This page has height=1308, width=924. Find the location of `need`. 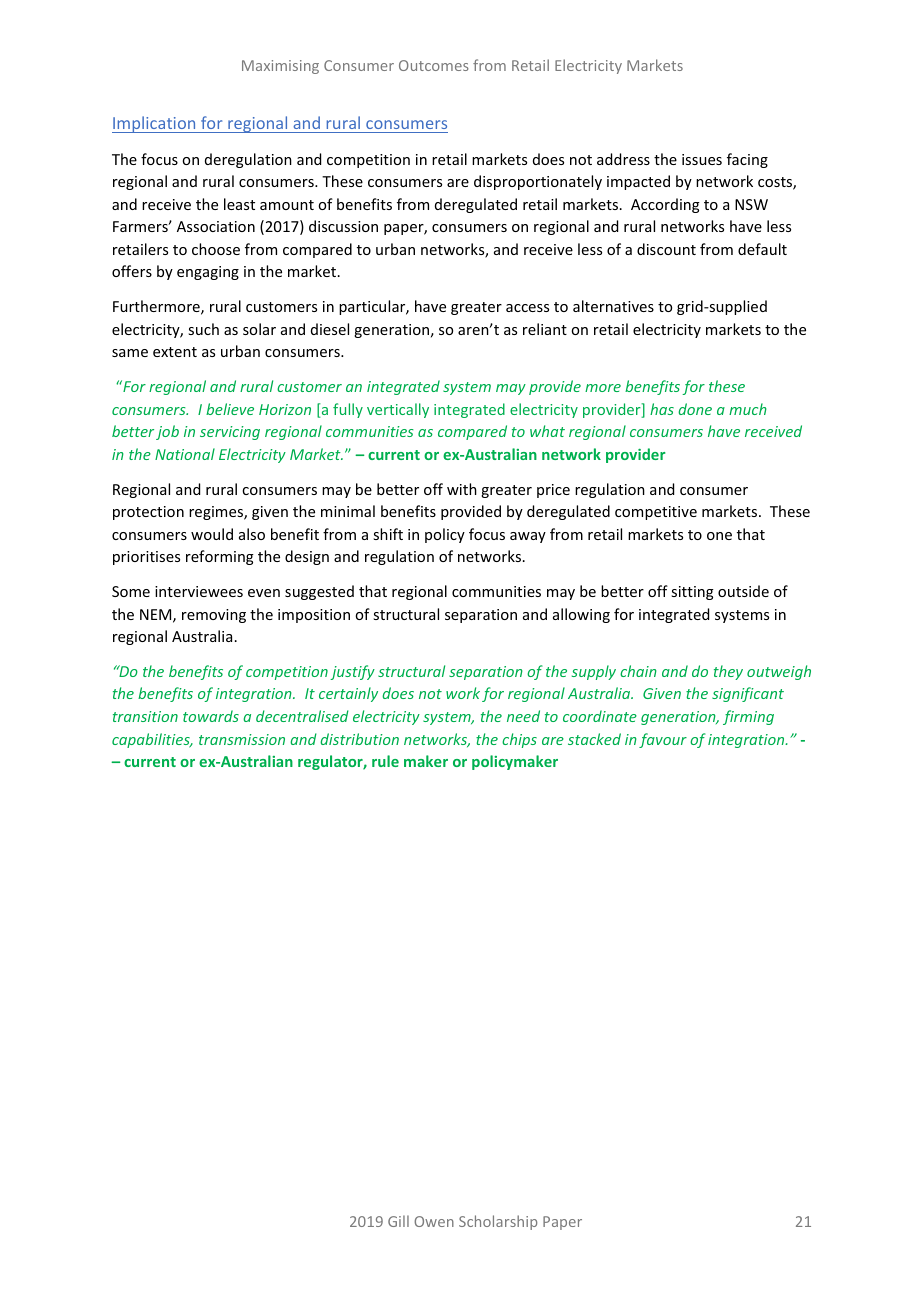

need is located at coordinates (523, 716).
